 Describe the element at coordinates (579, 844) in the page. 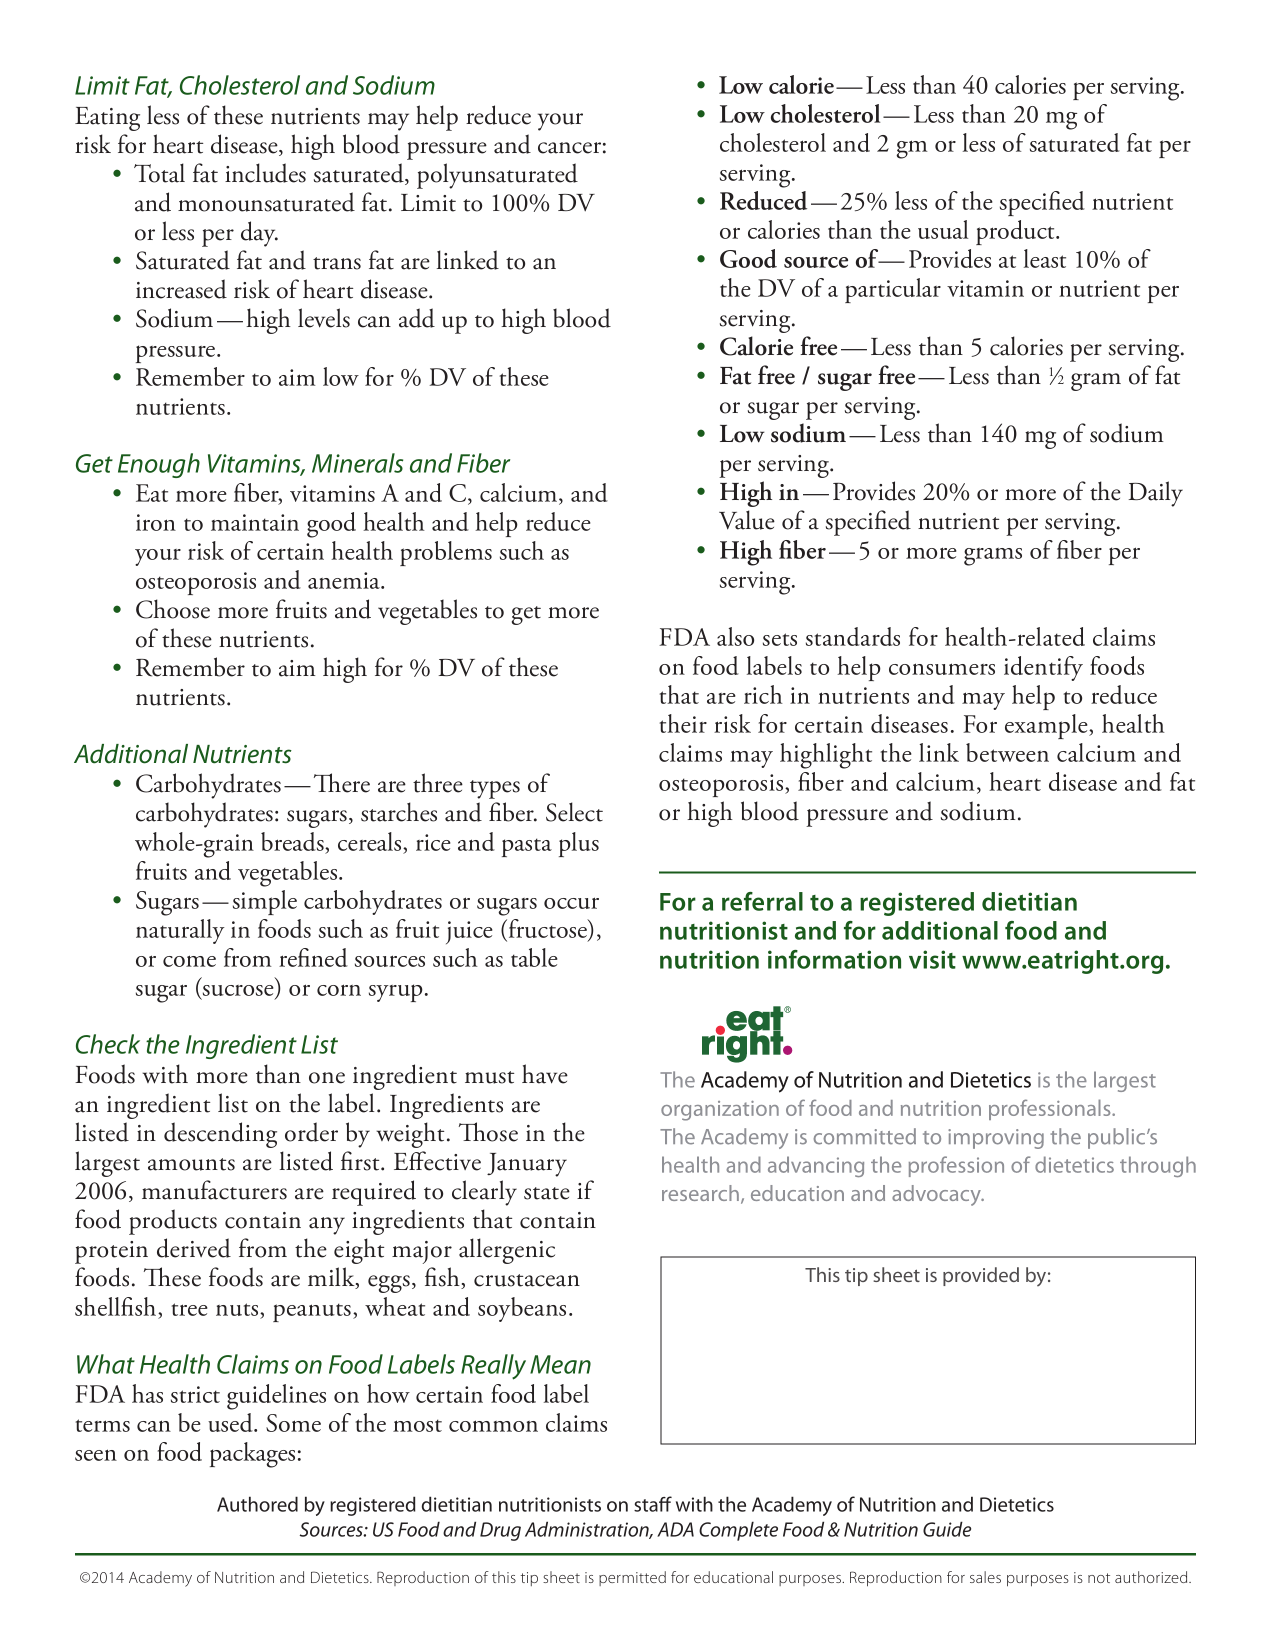

I see `plus` at that location.
